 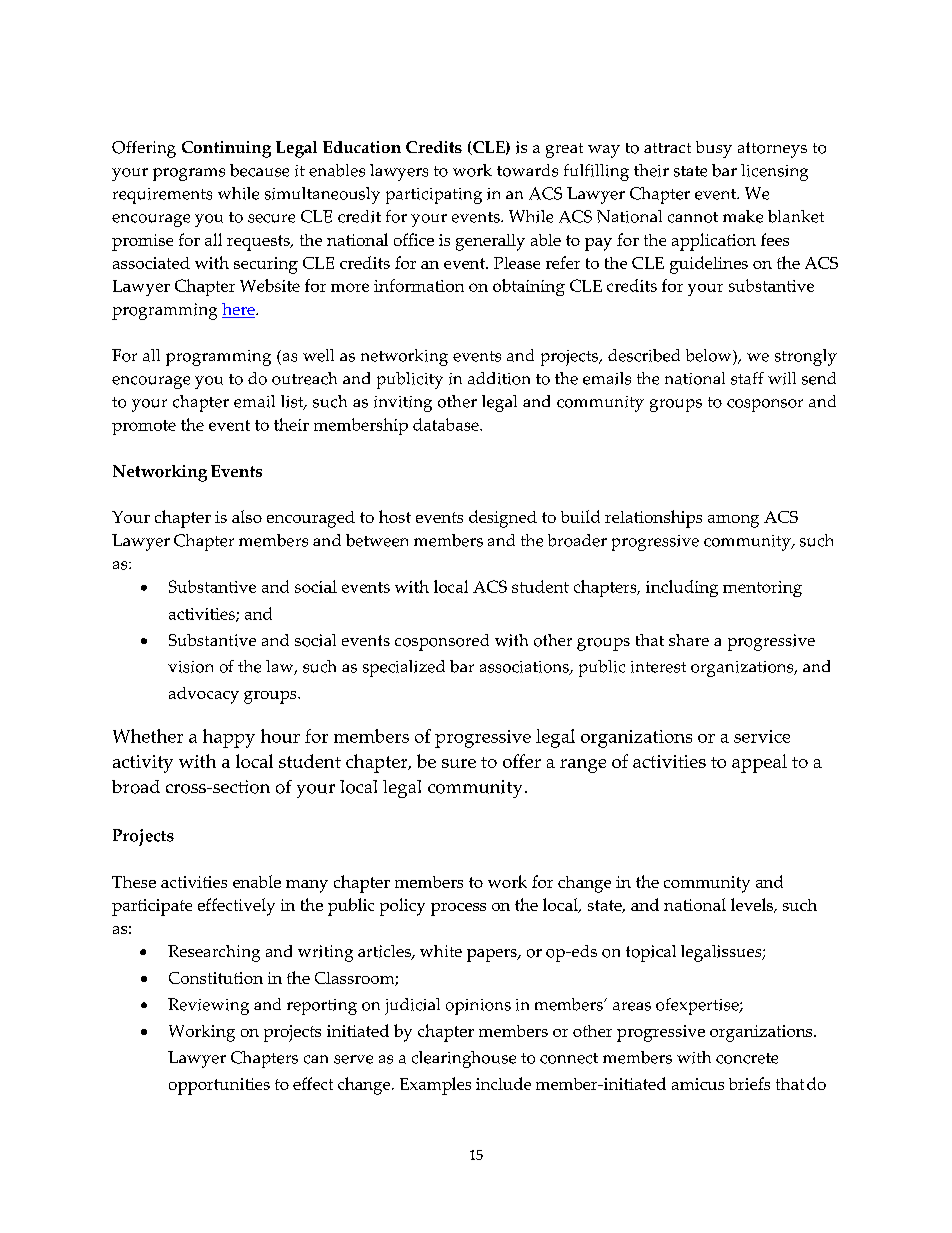 I want to click on programs, so click(x=189, y=174).
